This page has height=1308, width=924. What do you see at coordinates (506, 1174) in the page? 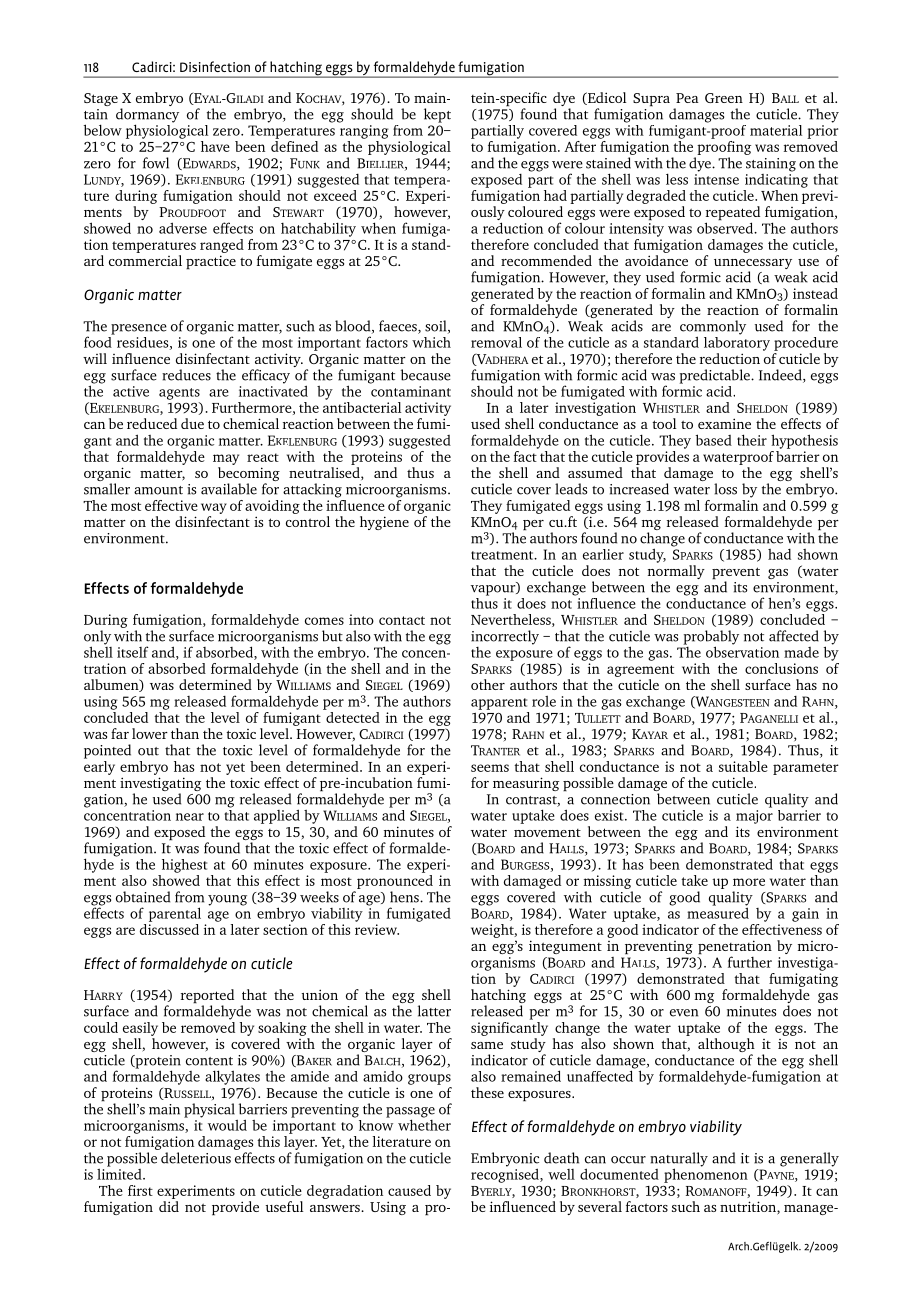
I see `recognised` at bounding box center [506, 1174].
